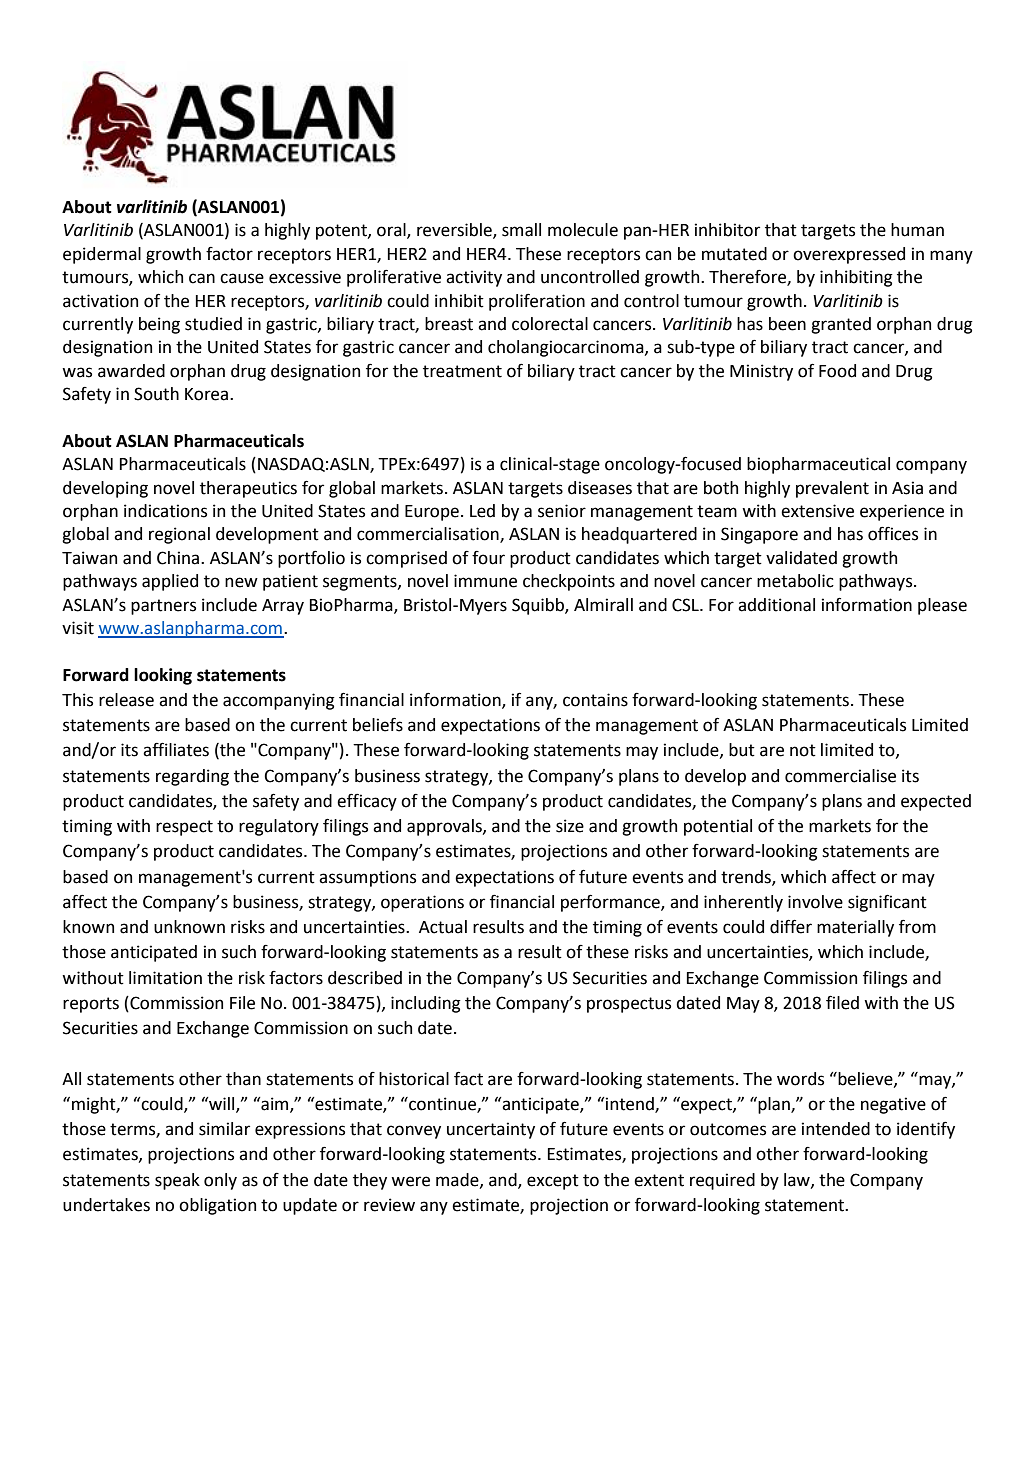 Image resolution: width=1036 pixels, height=1466 pixels. What do you see at coordinates (795, 581) in the page?
I see `metabolic` at bounding box center [795, 581].
